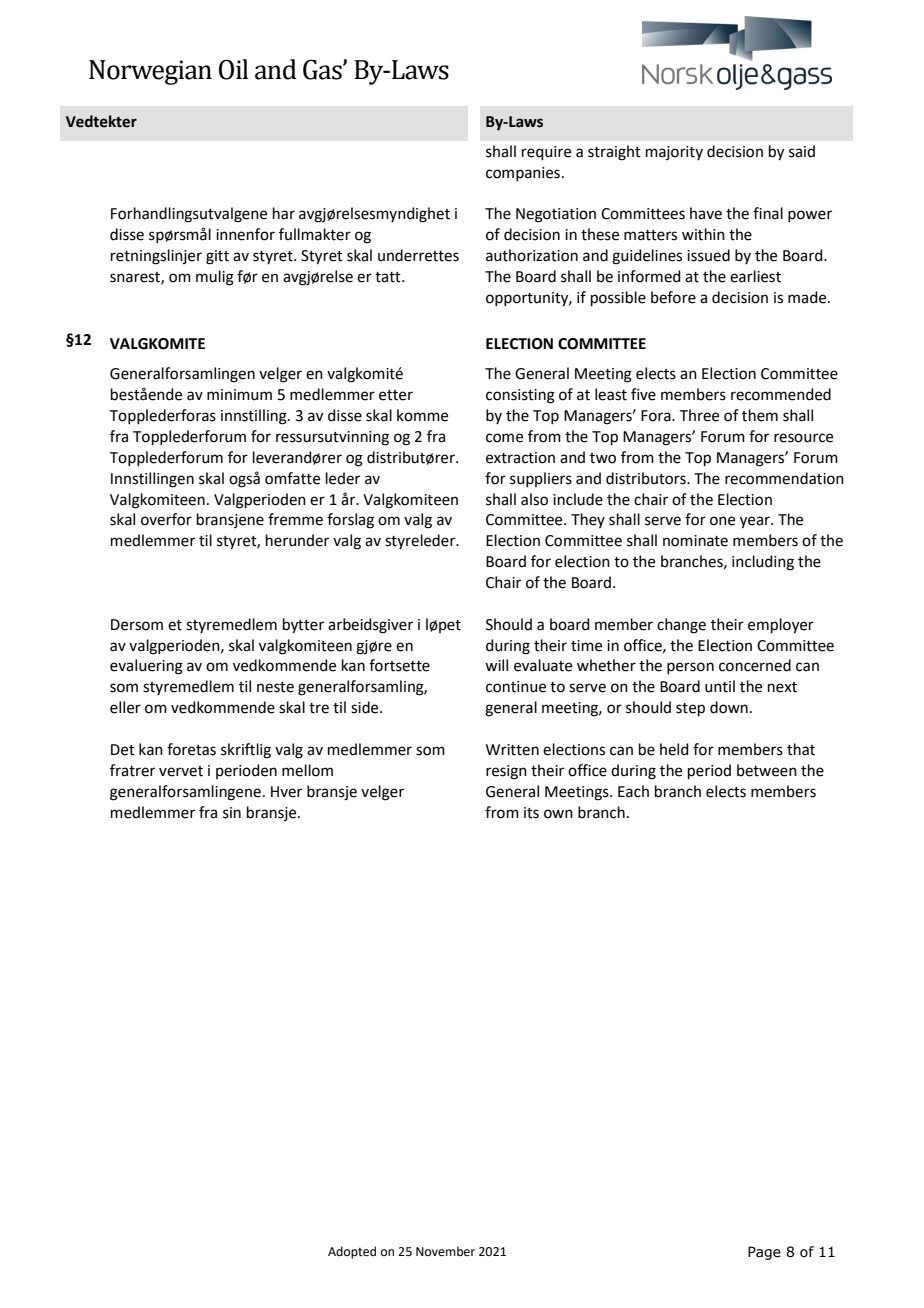 The height and width of the screenshot is (1308, 924). I want to click on Adopted, so click(352, 1252).
